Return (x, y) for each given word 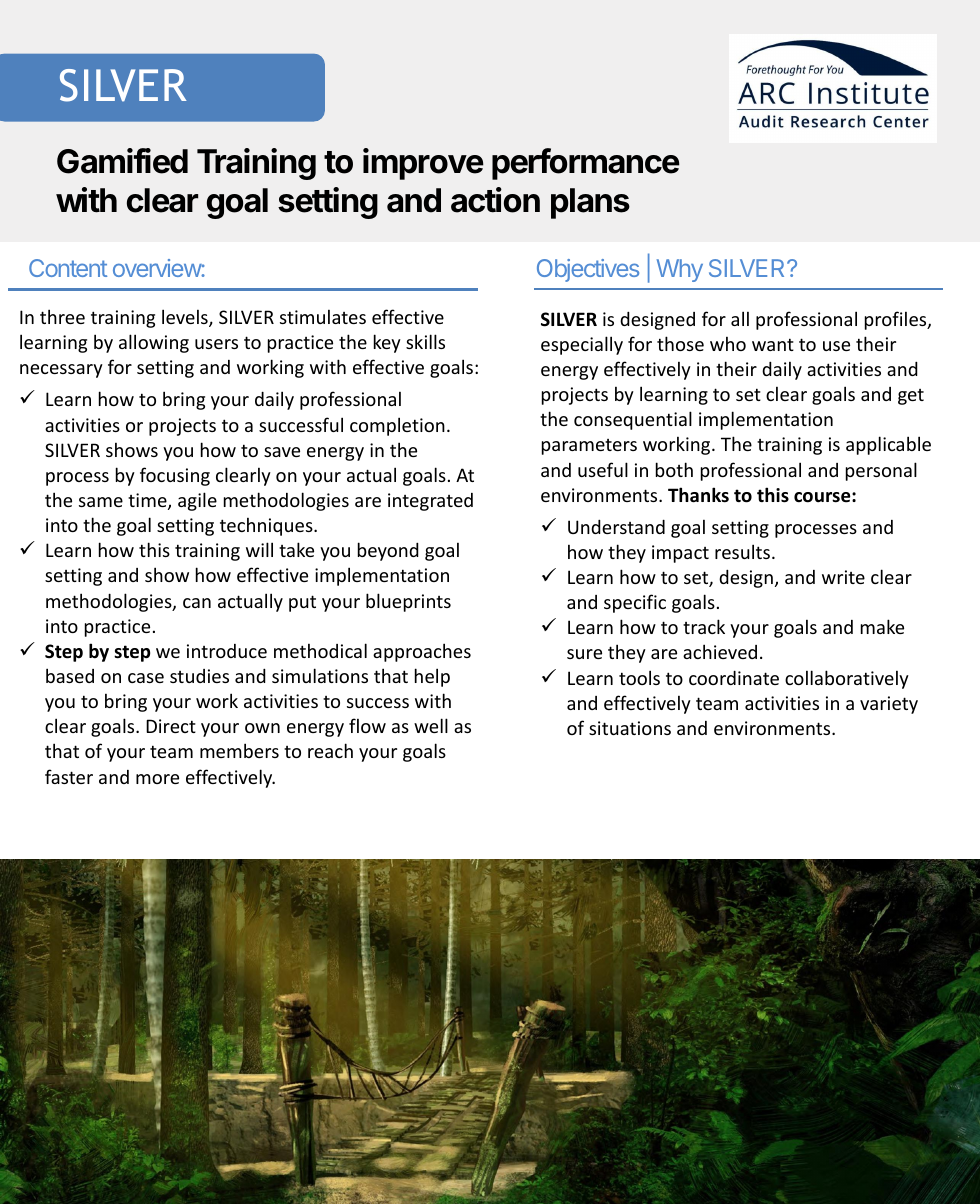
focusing (175, 476)
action (495, 200)
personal (881, 471)
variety (889, 705)
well (431, 725)
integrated (430, 502)
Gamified (122, 161)
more (157, 779)
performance (586, 164)
